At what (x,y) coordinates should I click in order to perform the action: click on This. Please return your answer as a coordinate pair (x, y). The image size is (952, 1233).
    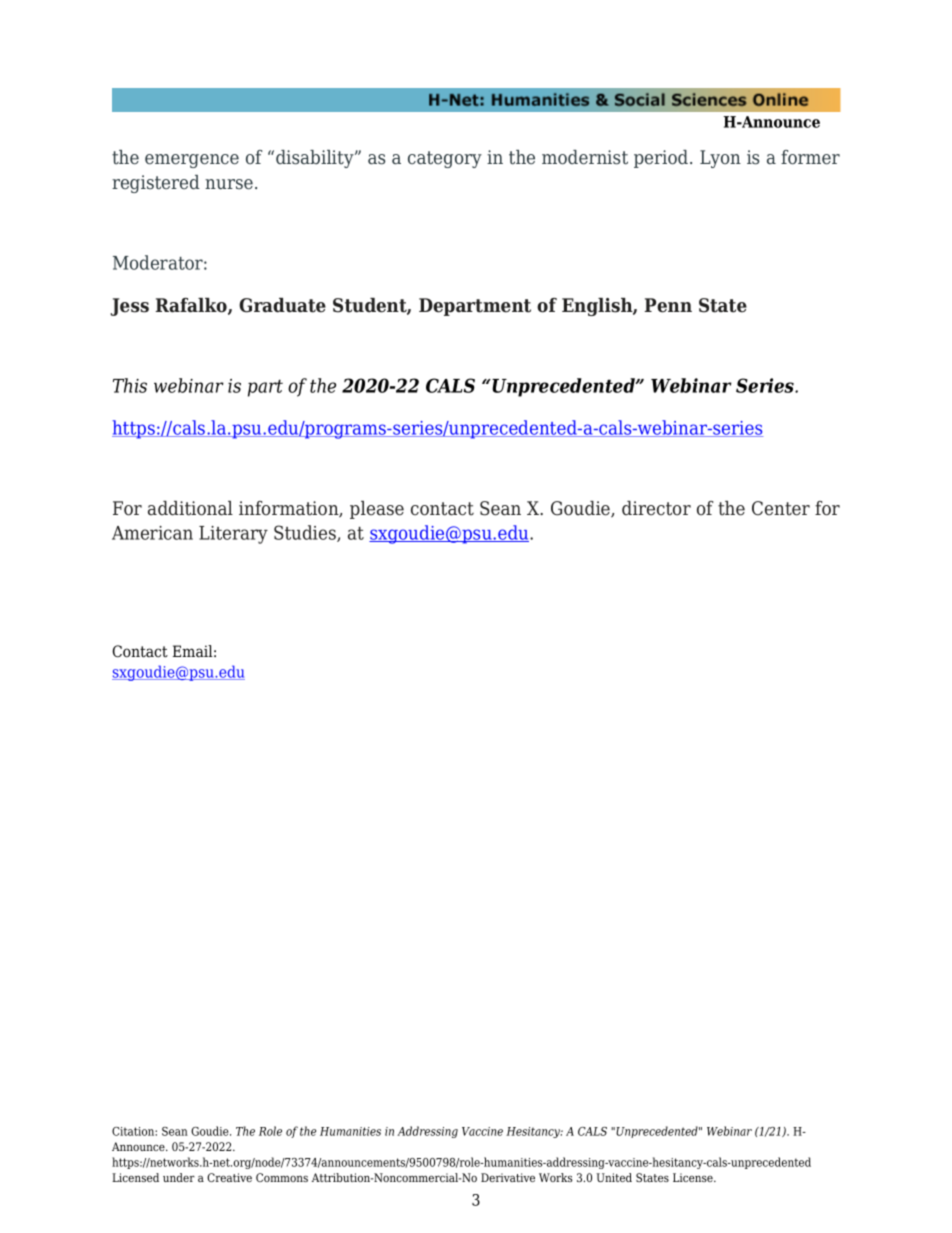
    Looking at the image, I should click on (130, 385).
